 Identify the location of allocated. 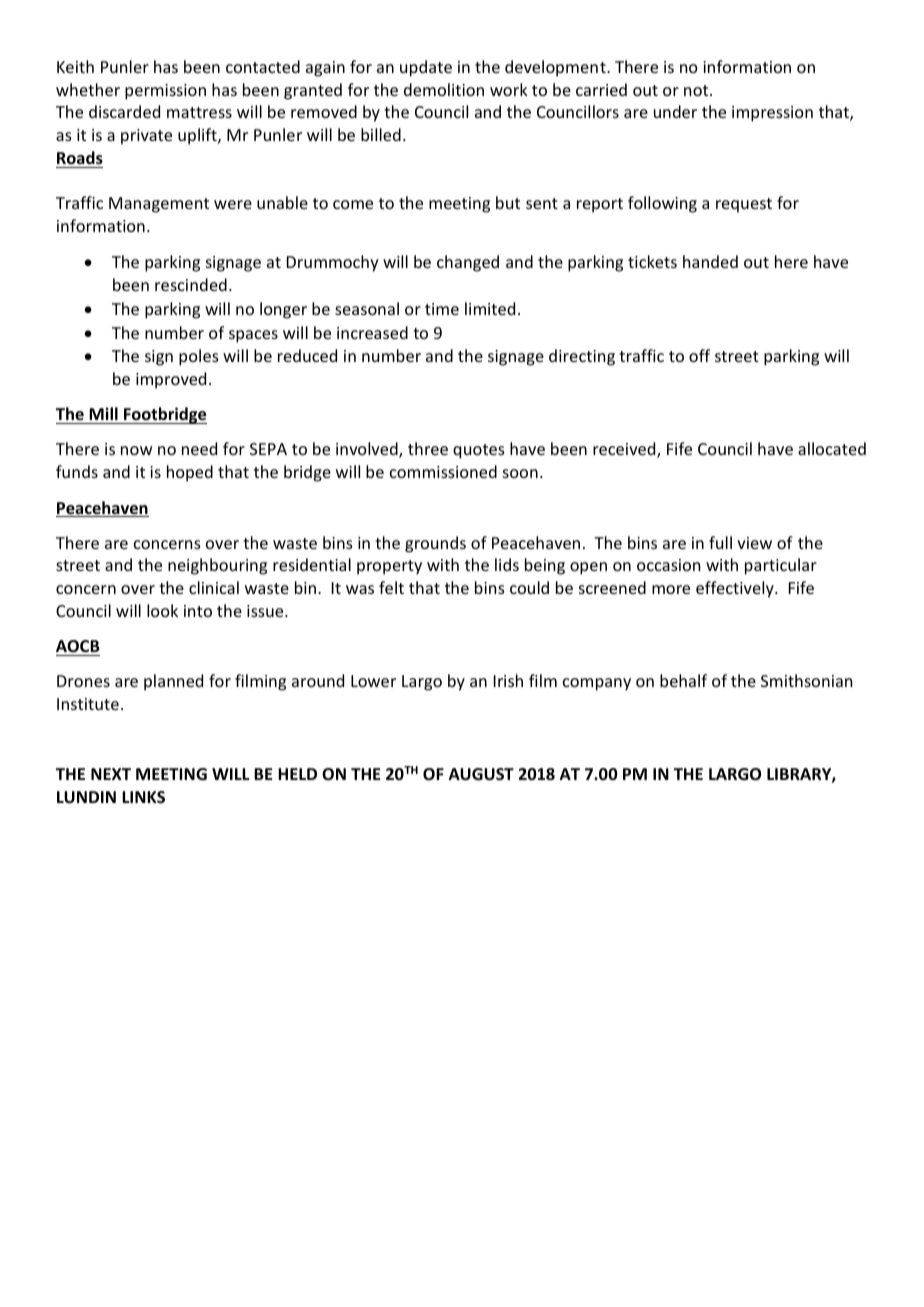
(832, 448).
